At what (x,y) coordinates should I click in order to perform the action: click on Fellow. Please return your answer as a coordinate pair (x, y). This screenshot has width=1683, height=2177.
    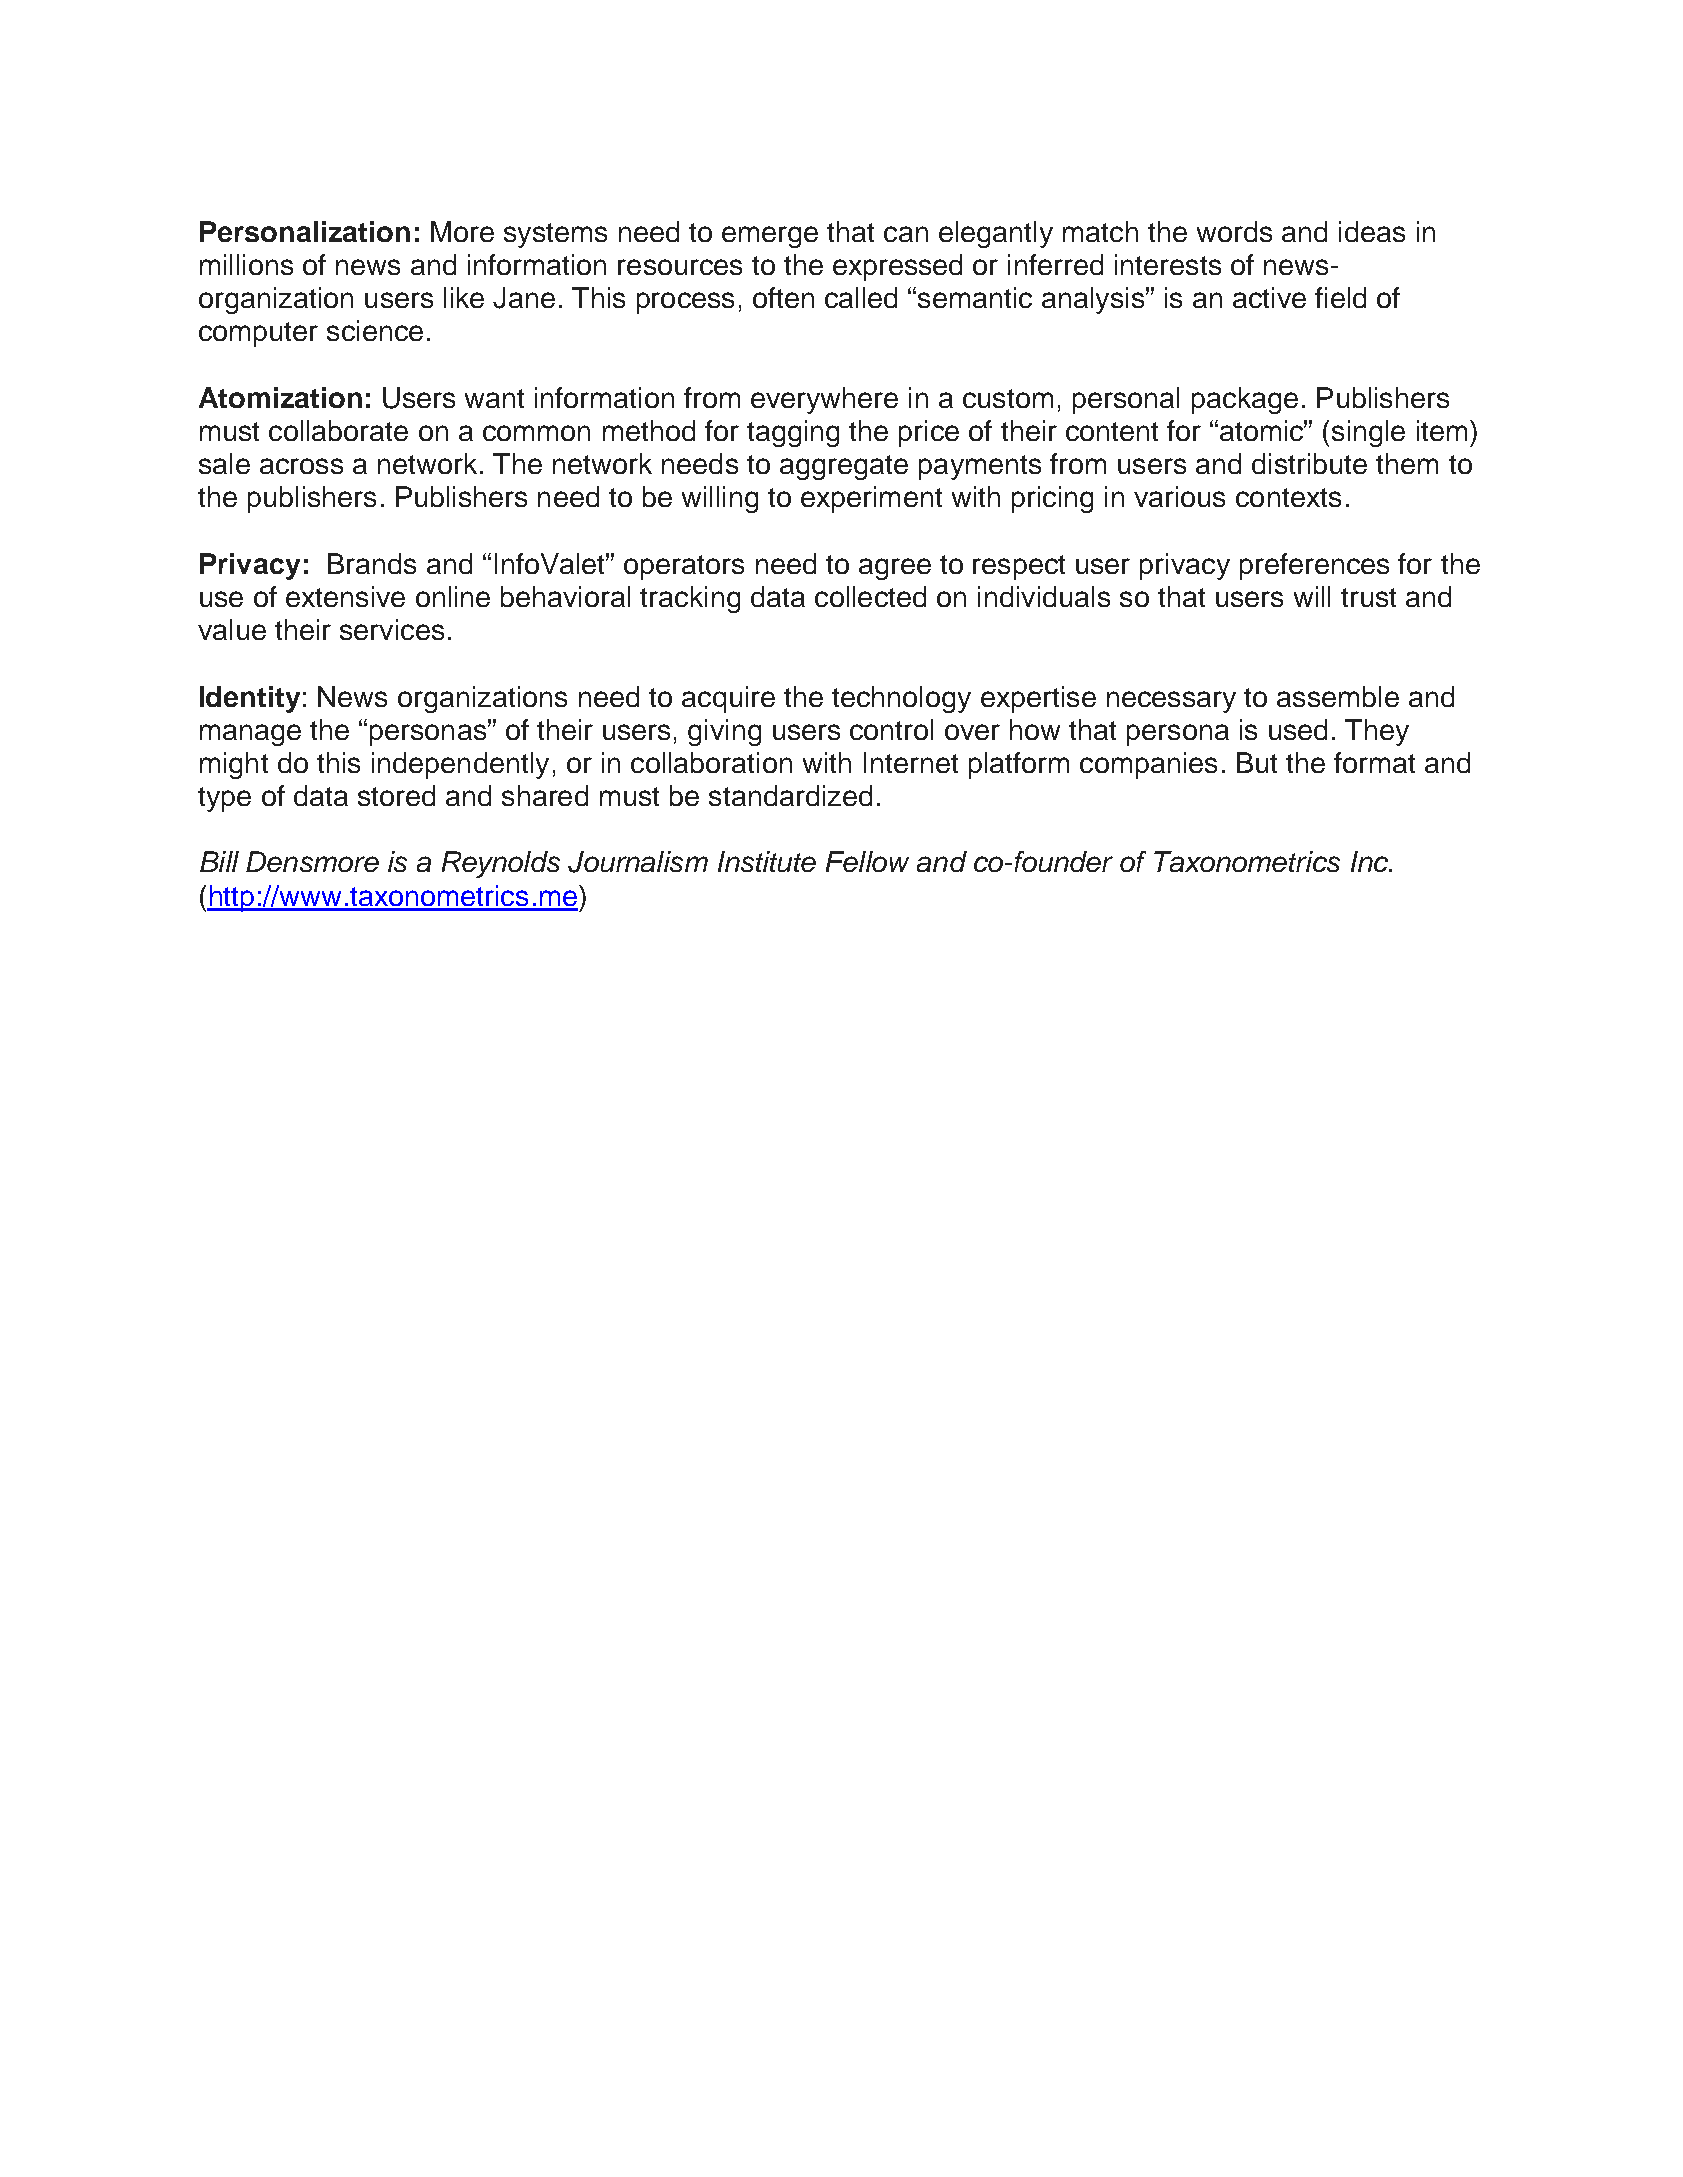
    Looking at the image, I should click on (867, 861).
